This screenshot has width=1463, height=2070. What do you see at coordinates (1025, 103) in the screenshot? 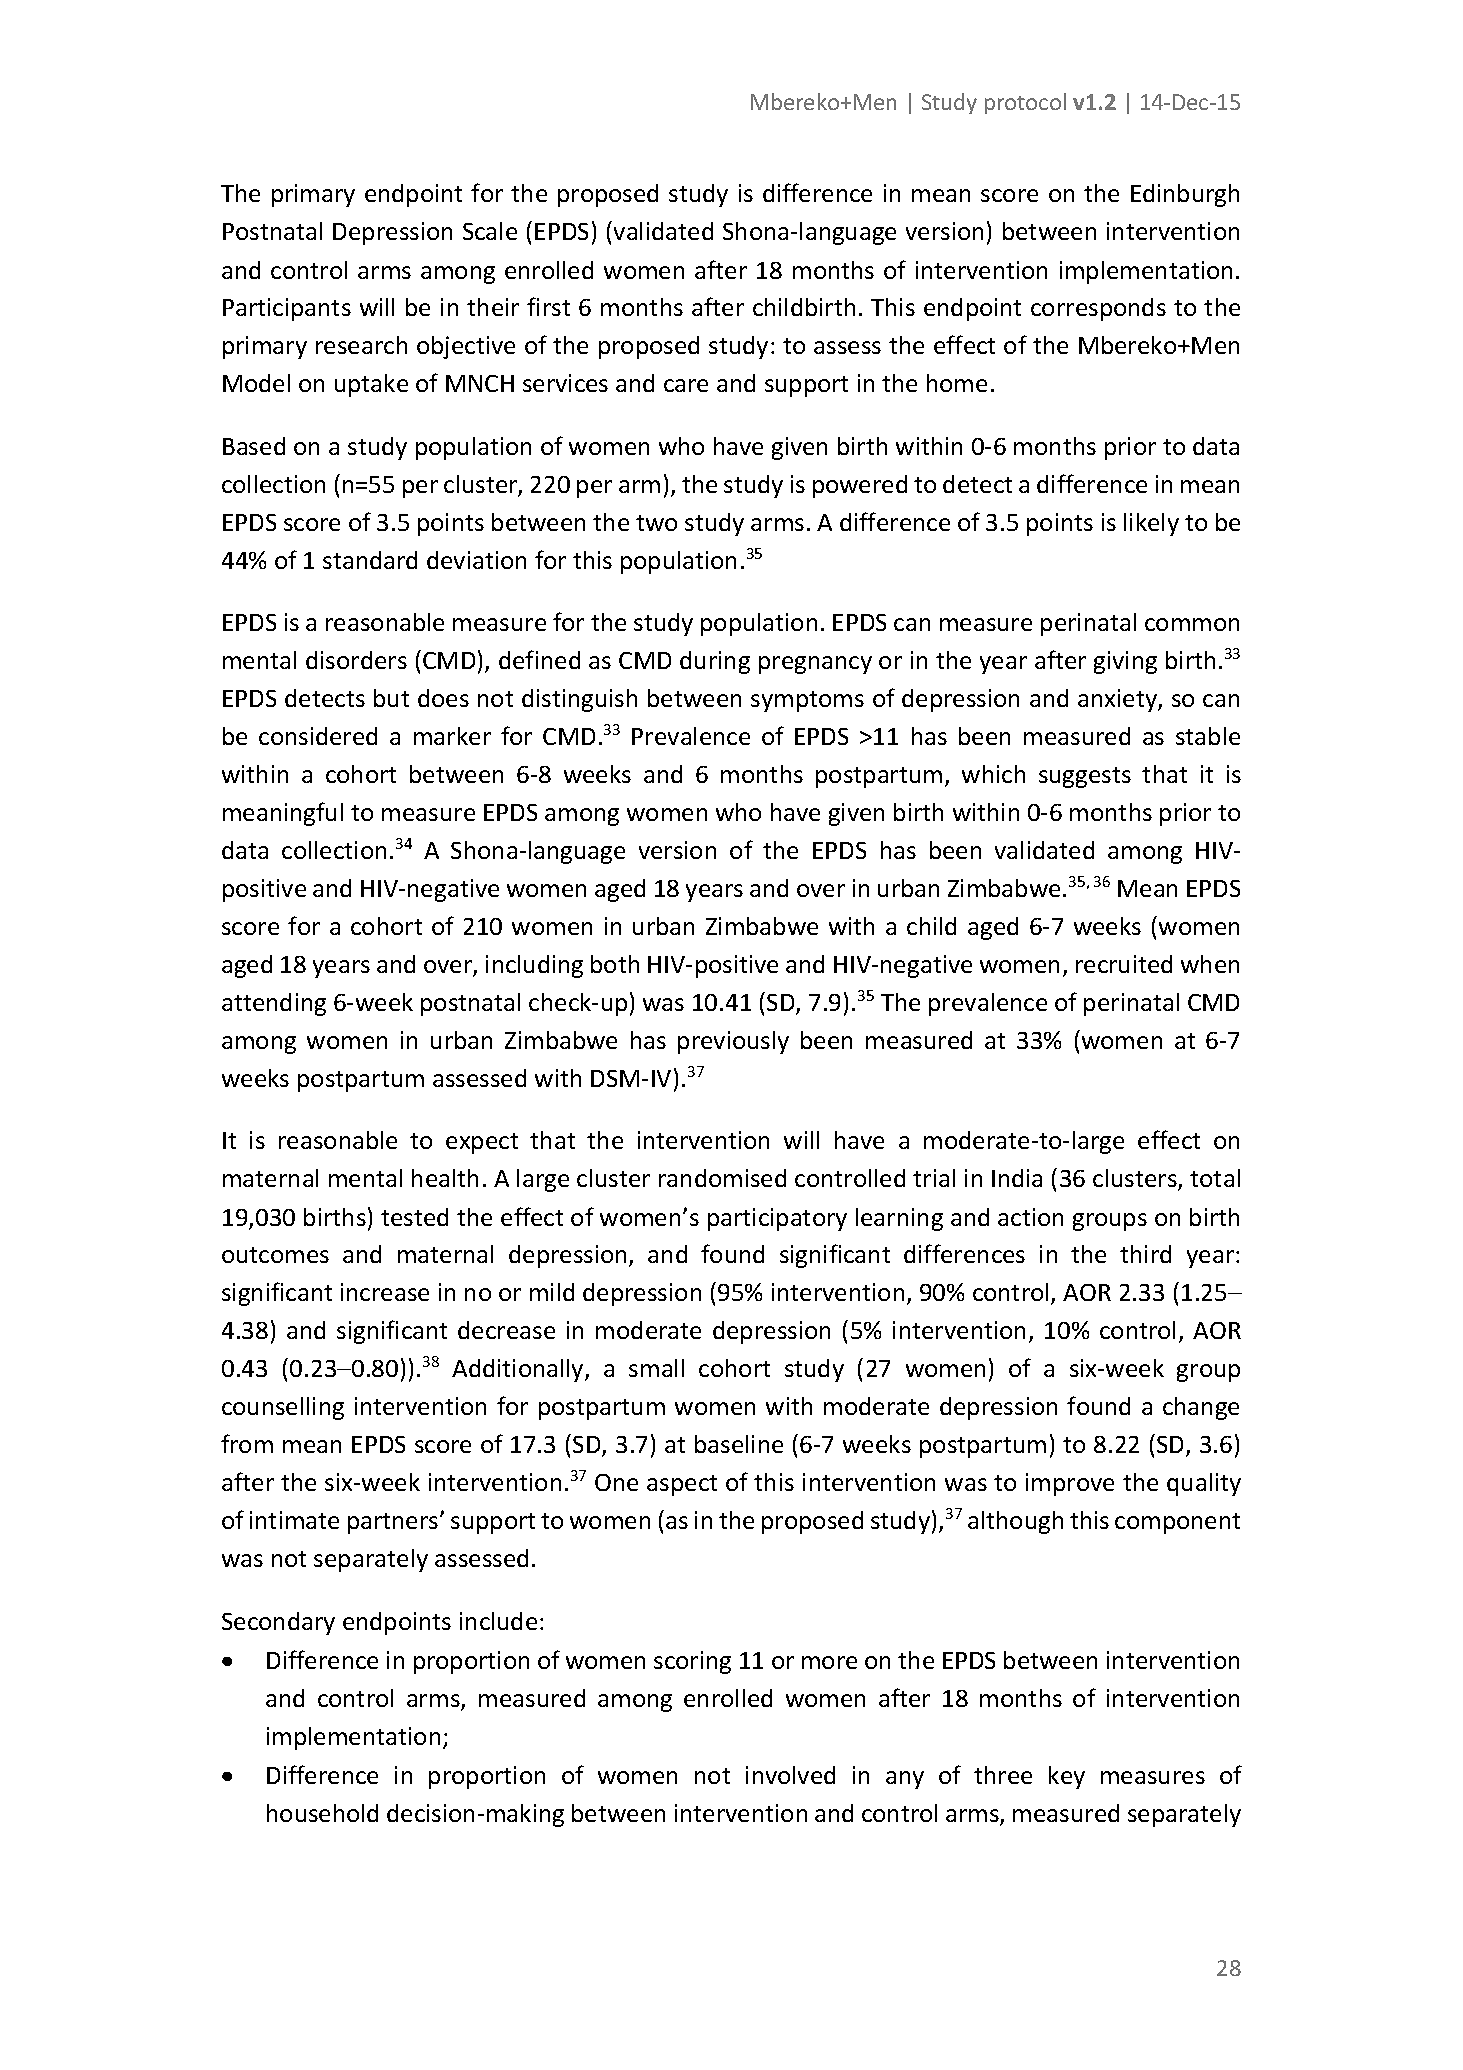
I see `protocol` at bounding box center [1025, 103].
